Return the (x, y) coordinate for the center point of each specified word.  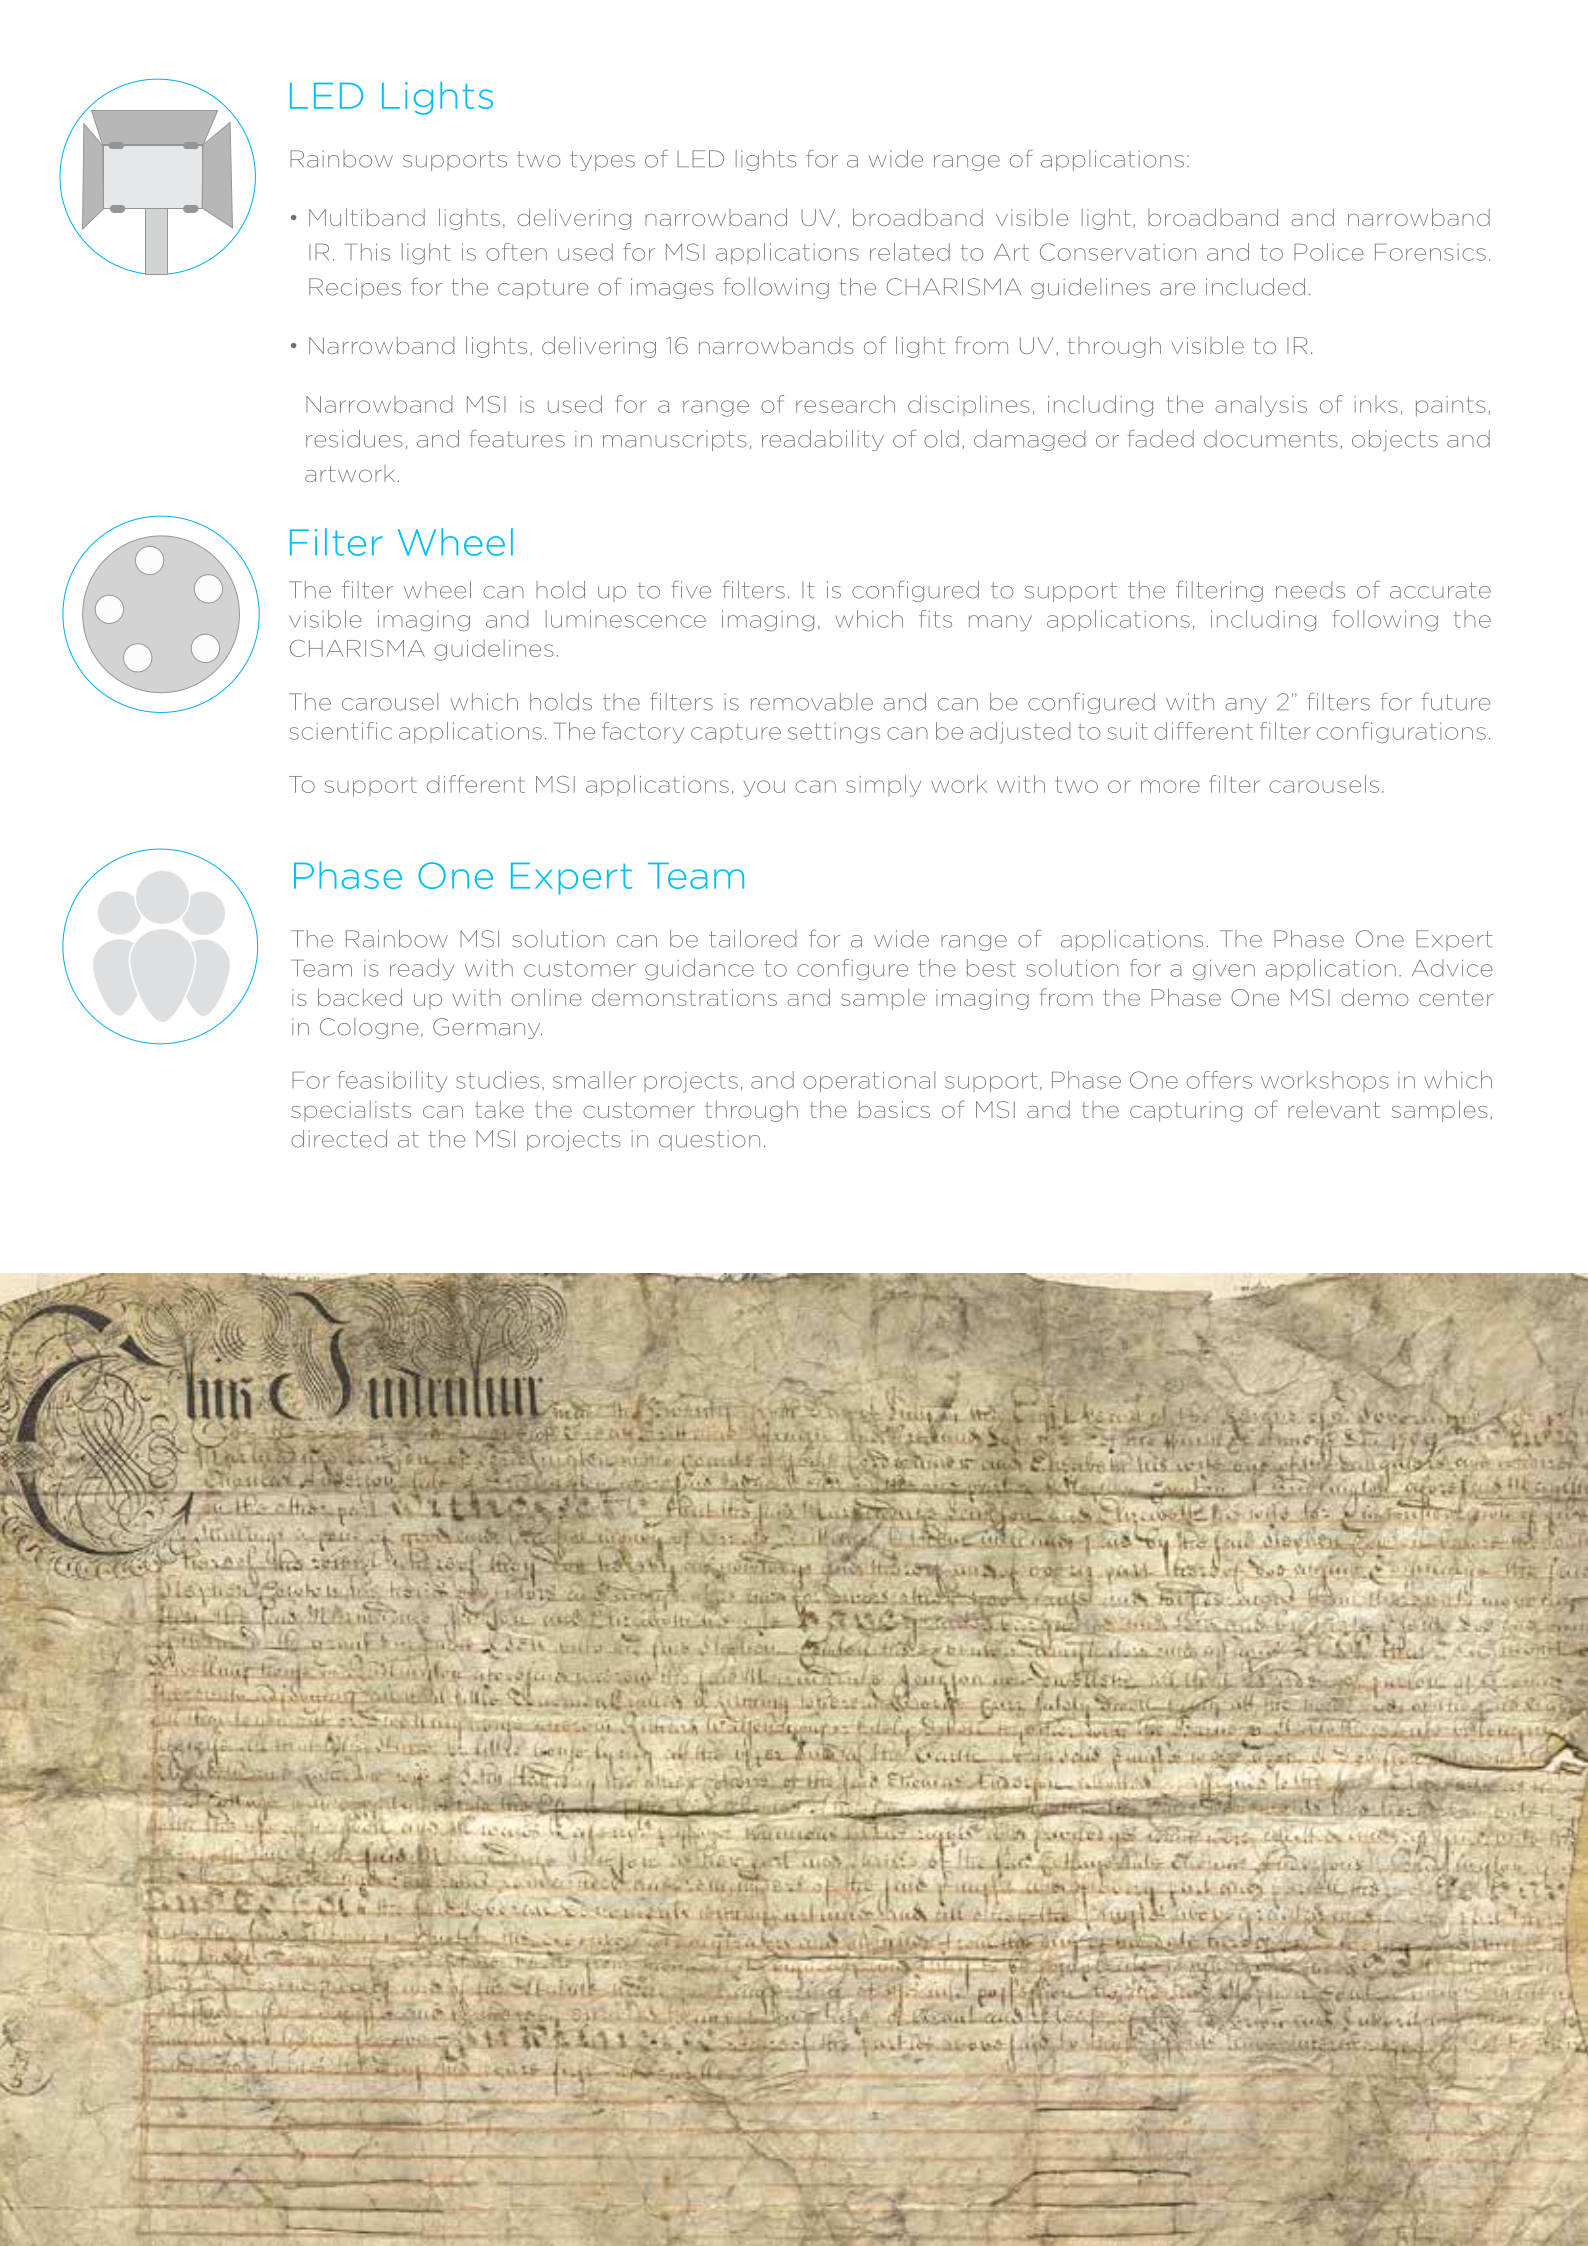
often (516, 252)
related (910, 252)
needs (1310, 590)
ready (422, 970)
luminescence (626, 619)
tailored (752, 939)
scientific (340, 731)
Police (1329, 252)
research (845, 404)
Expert (1454, 940)
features (517, 439)
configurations (1401, 733)
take (499, 1109)
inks (1376, 404)
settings (834, 733)
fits (935, 619)
